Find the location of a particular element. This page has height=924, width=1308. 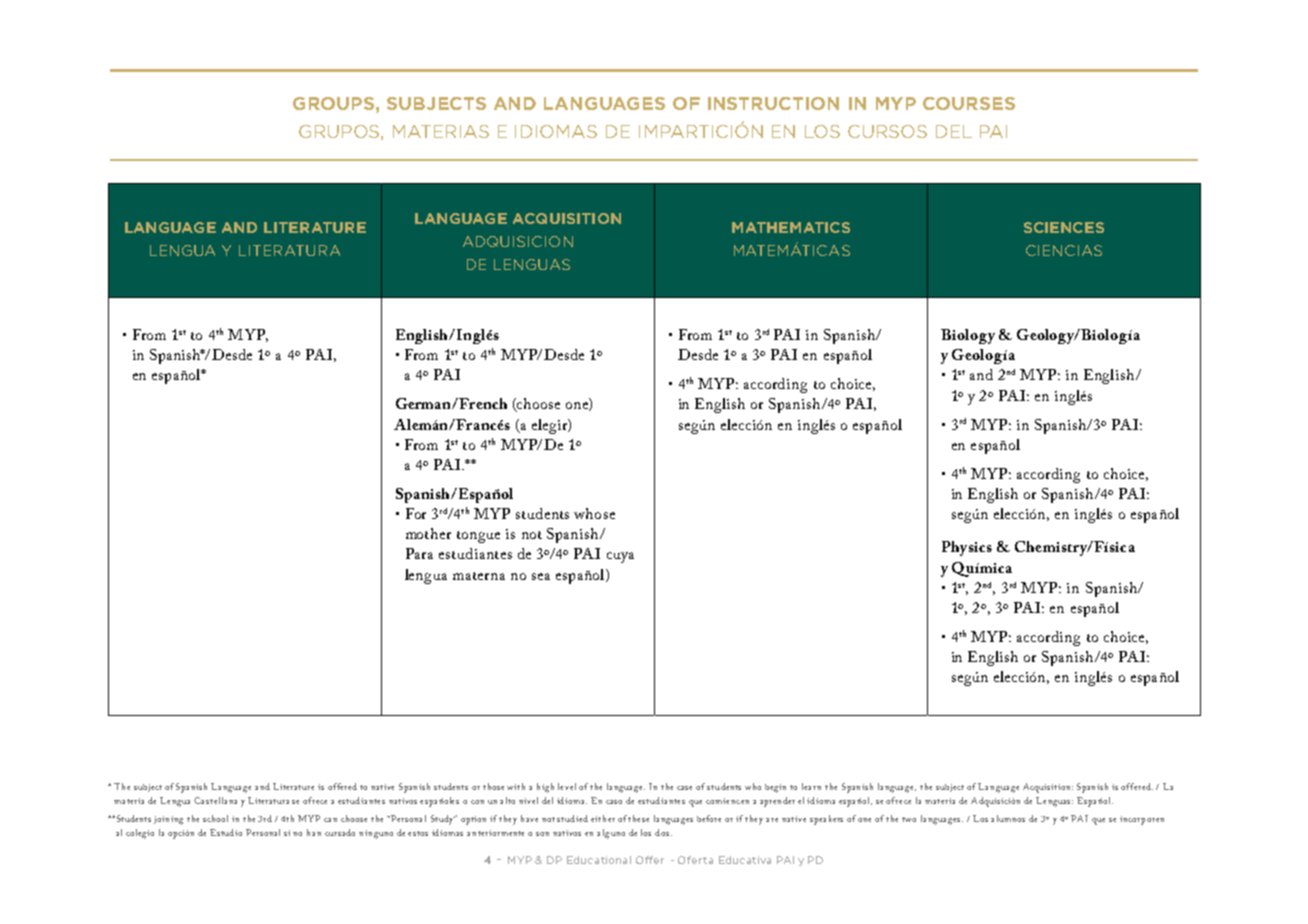

Physics is located at coordinates (967, 548).
